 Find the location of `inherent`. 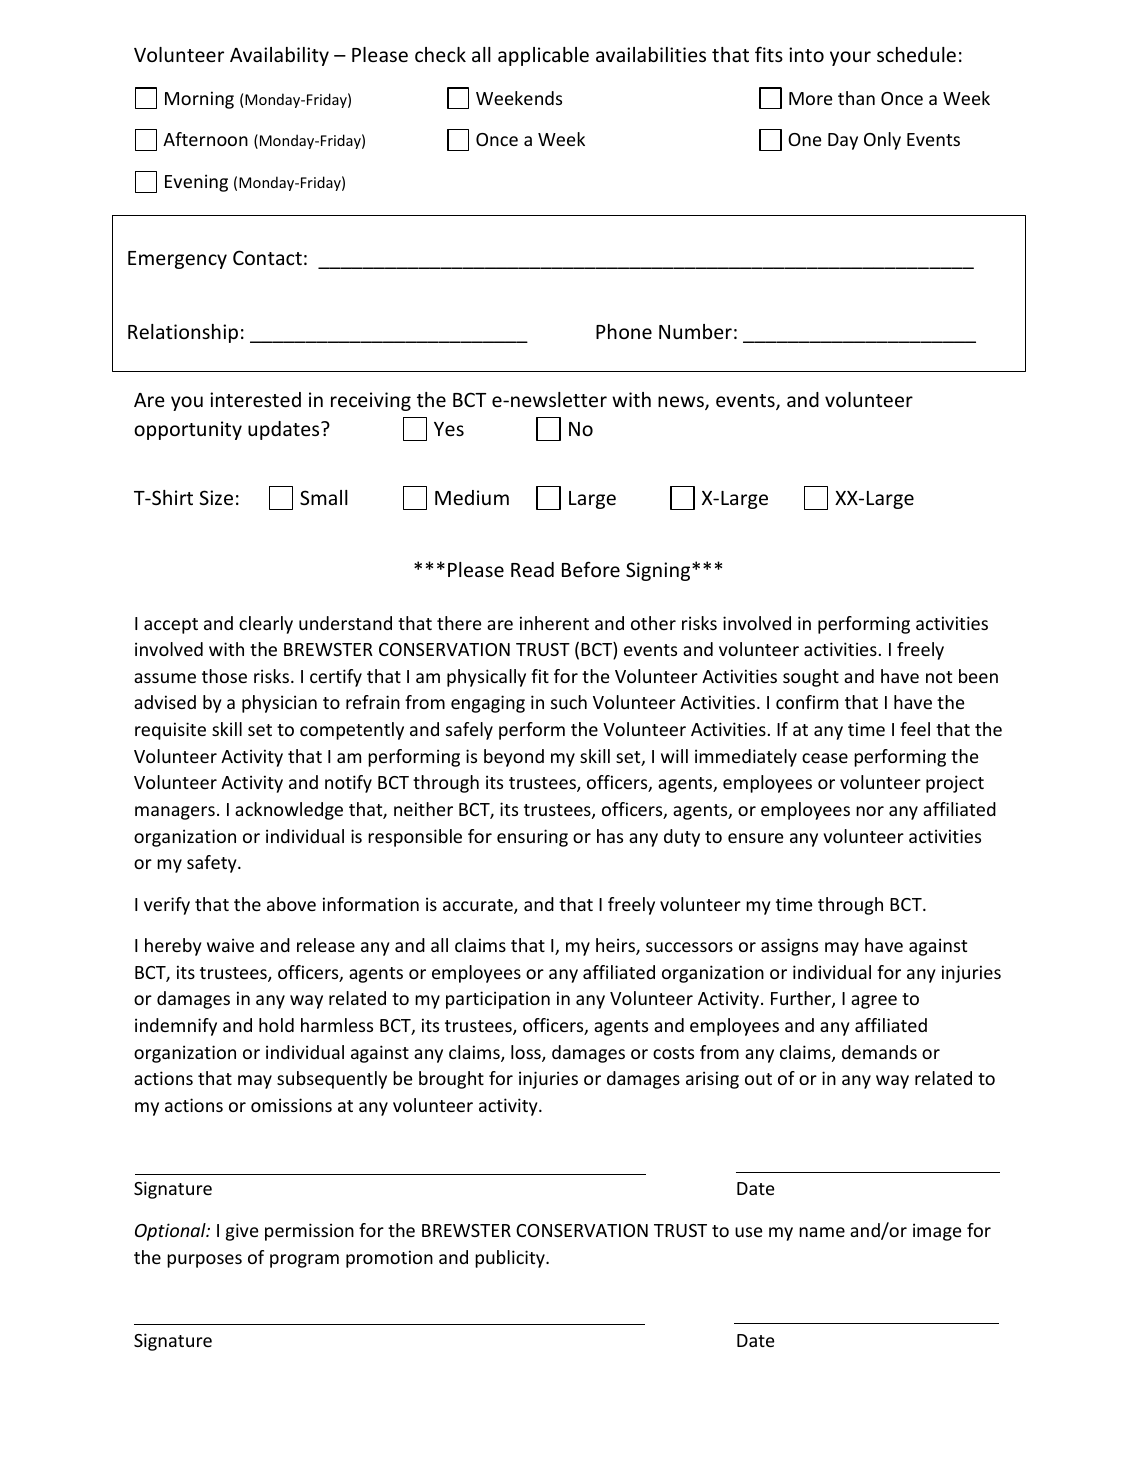

inherent is located at coordinates (554, 623).
